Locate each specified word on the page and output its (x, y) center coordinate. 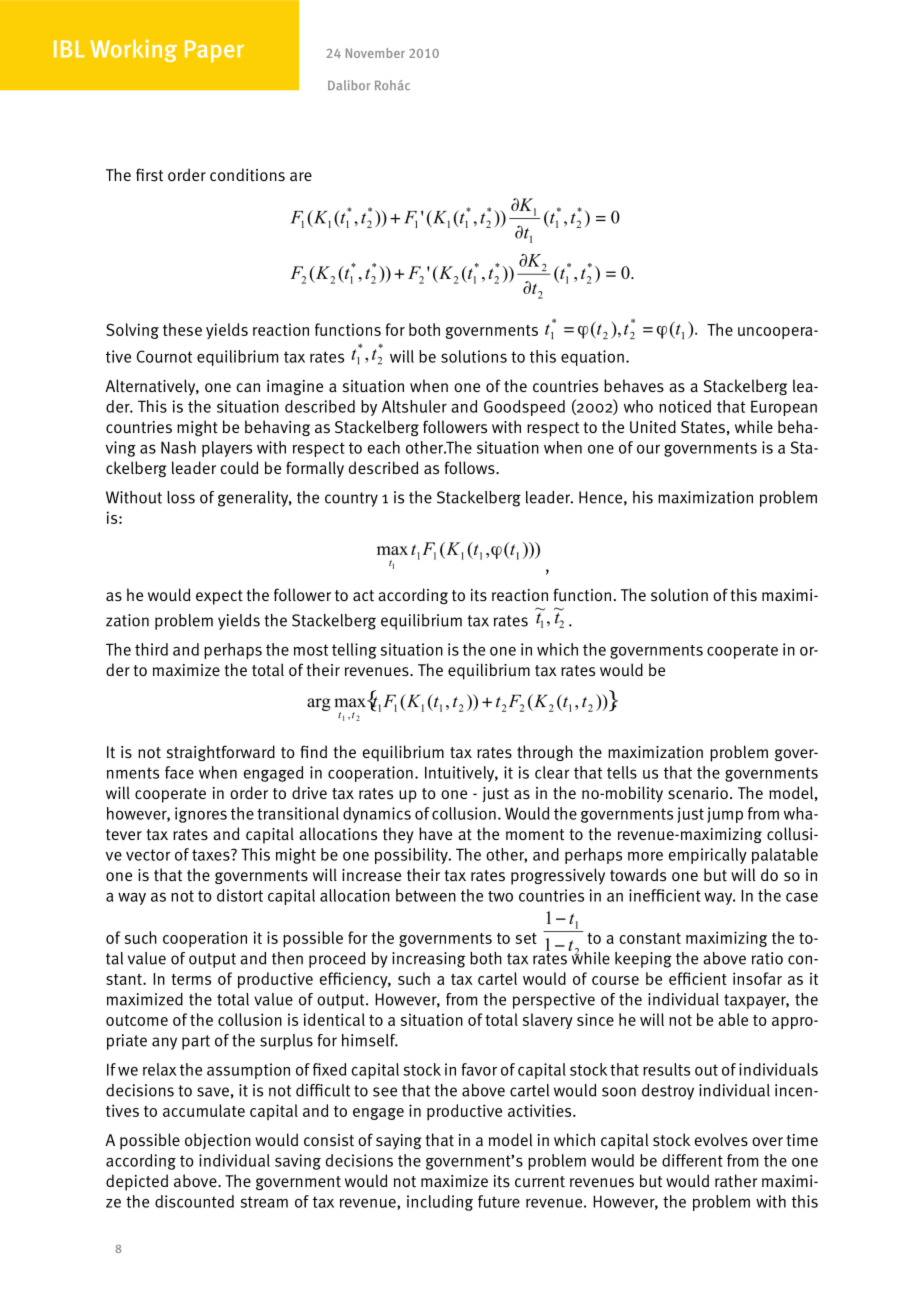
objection (218, 1141)
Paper (214, 51)
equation (592, 358)
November (375, 53)
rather (736, 1181)
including (440, 1203)
